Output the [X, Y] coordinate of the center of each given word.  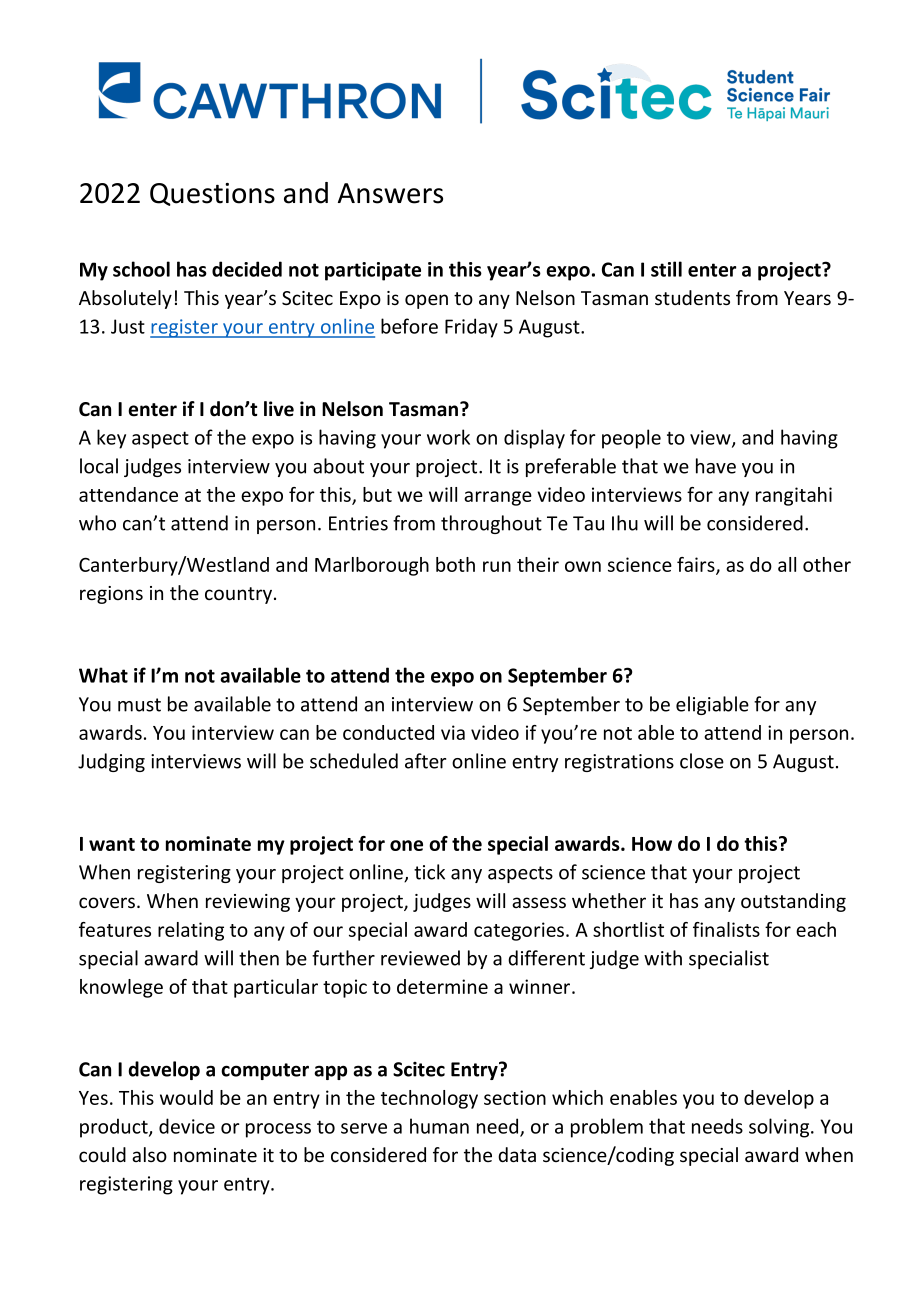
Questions [212, 194]
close [702, 761]
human [439, 1126]
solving [780, 1128]
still [666, 269]
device [187, 1126]
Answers [390, 193]
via [453, 732]
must [139, 705]
